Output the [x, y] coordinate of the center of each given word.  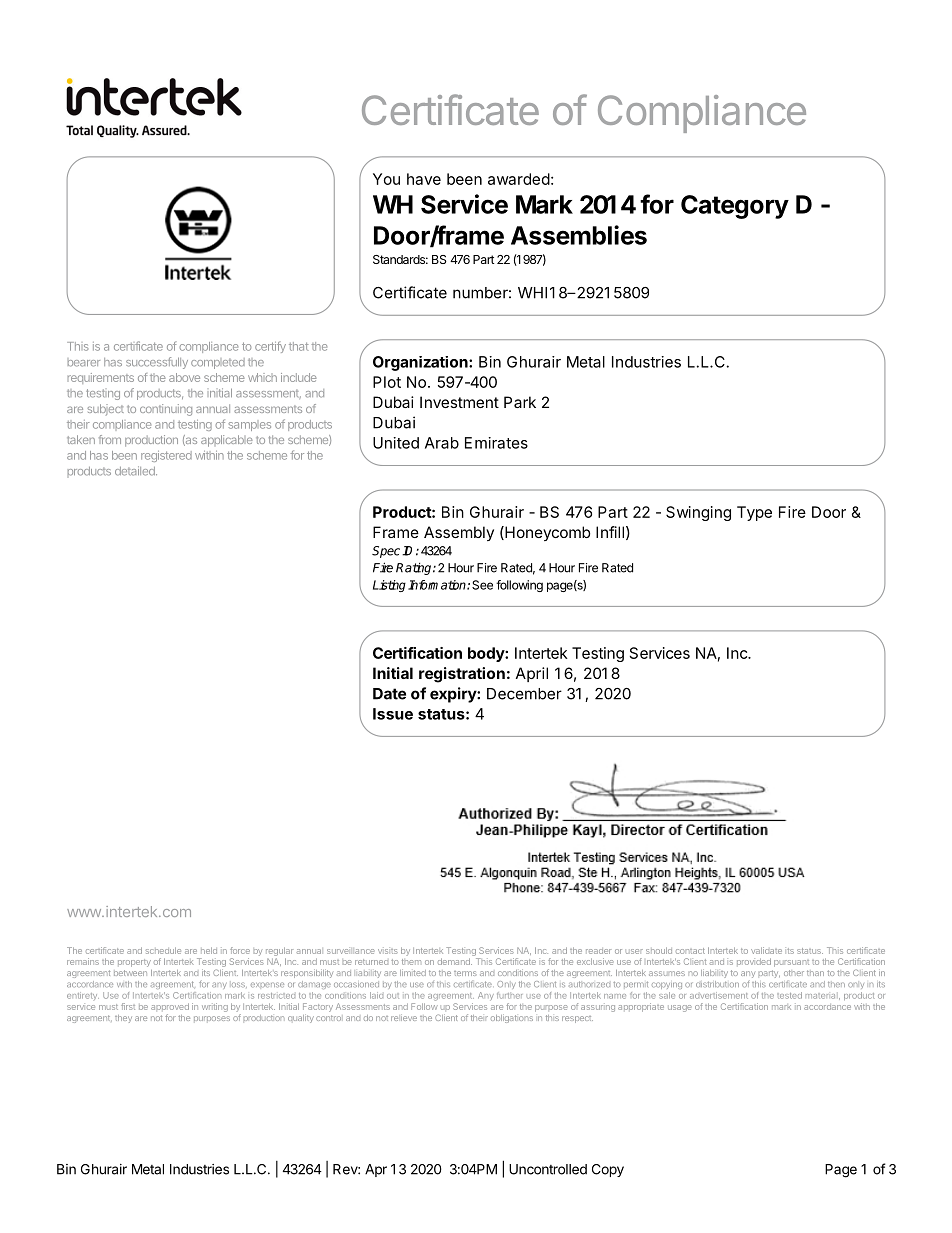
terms [465, 973]
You [386, 179]
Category [735, 207]
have [424, 179]
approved [170, 1006]
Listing [389, 586]
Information [438, 585]
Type [754, 513]
